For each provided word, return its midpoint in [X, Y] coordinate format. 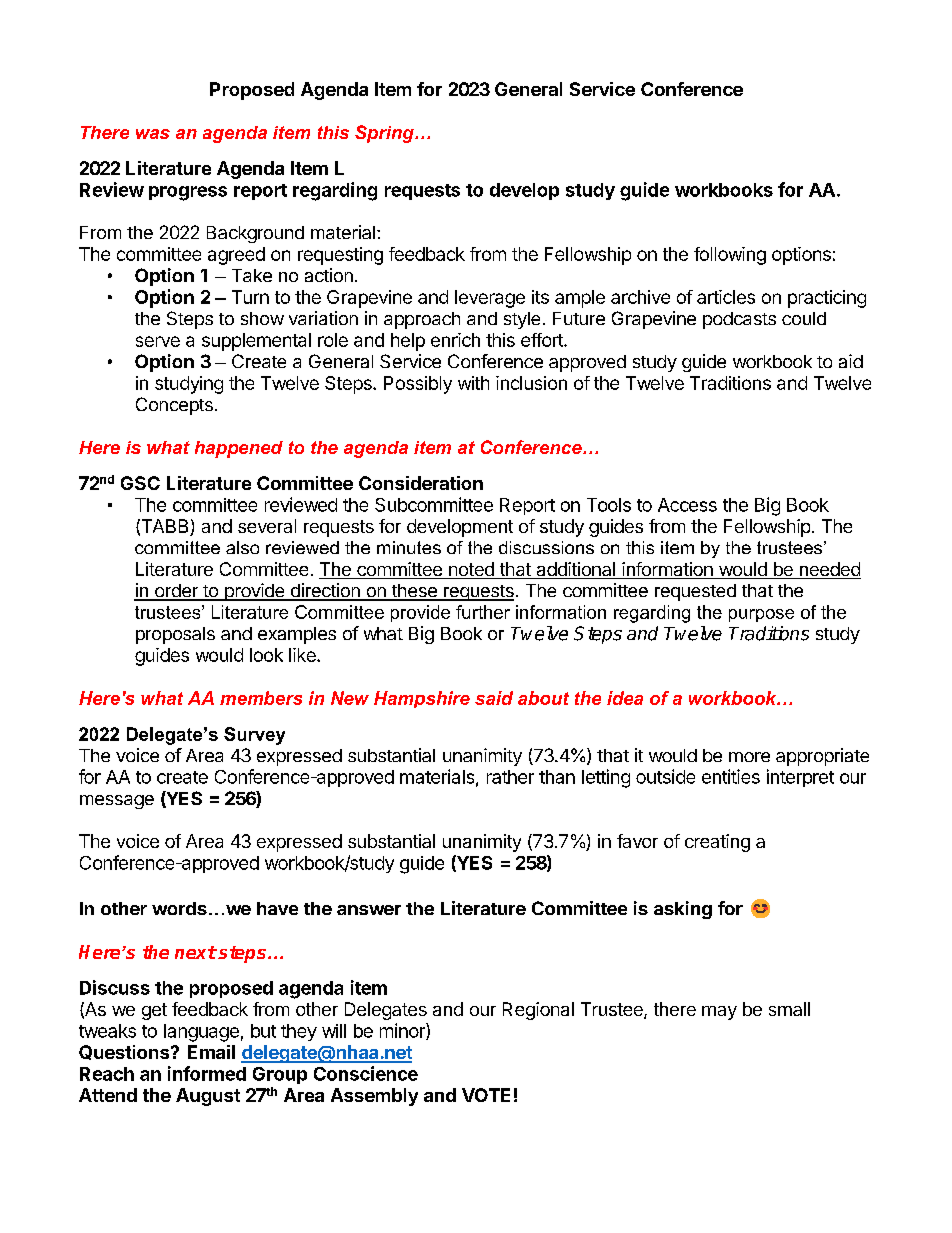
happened [239, 449]
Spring [385, 134]
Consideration [421, 483]
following [730, 256]
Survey [254, 736]
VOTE [486, 1095]
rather [510, 777]
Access [687, 505]
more [749, 757]
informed [207, 1073]
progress [188, 193]
